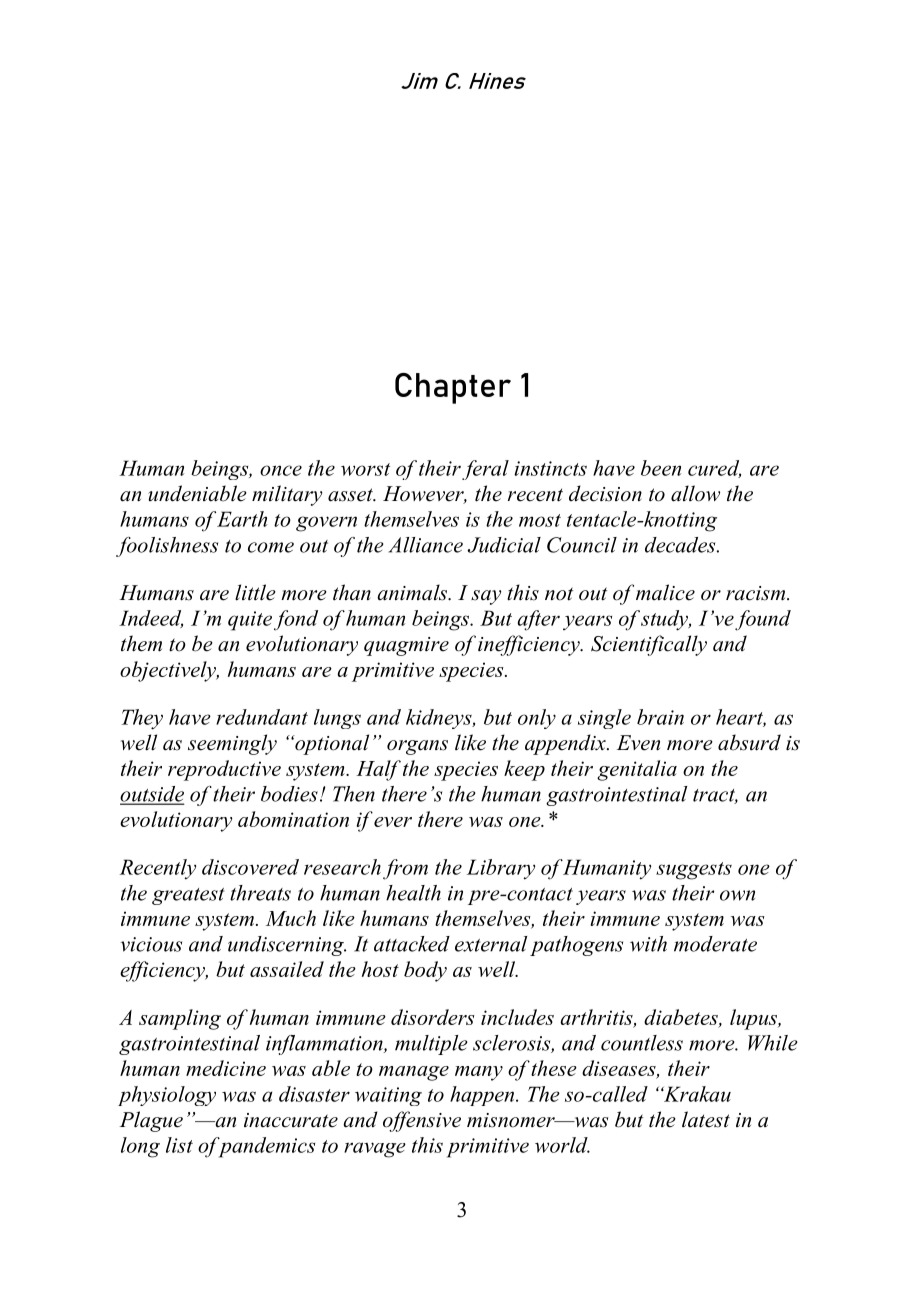 The width and height of the screenshot is (924, 1314). I want to click on once, so click(281, 470).
